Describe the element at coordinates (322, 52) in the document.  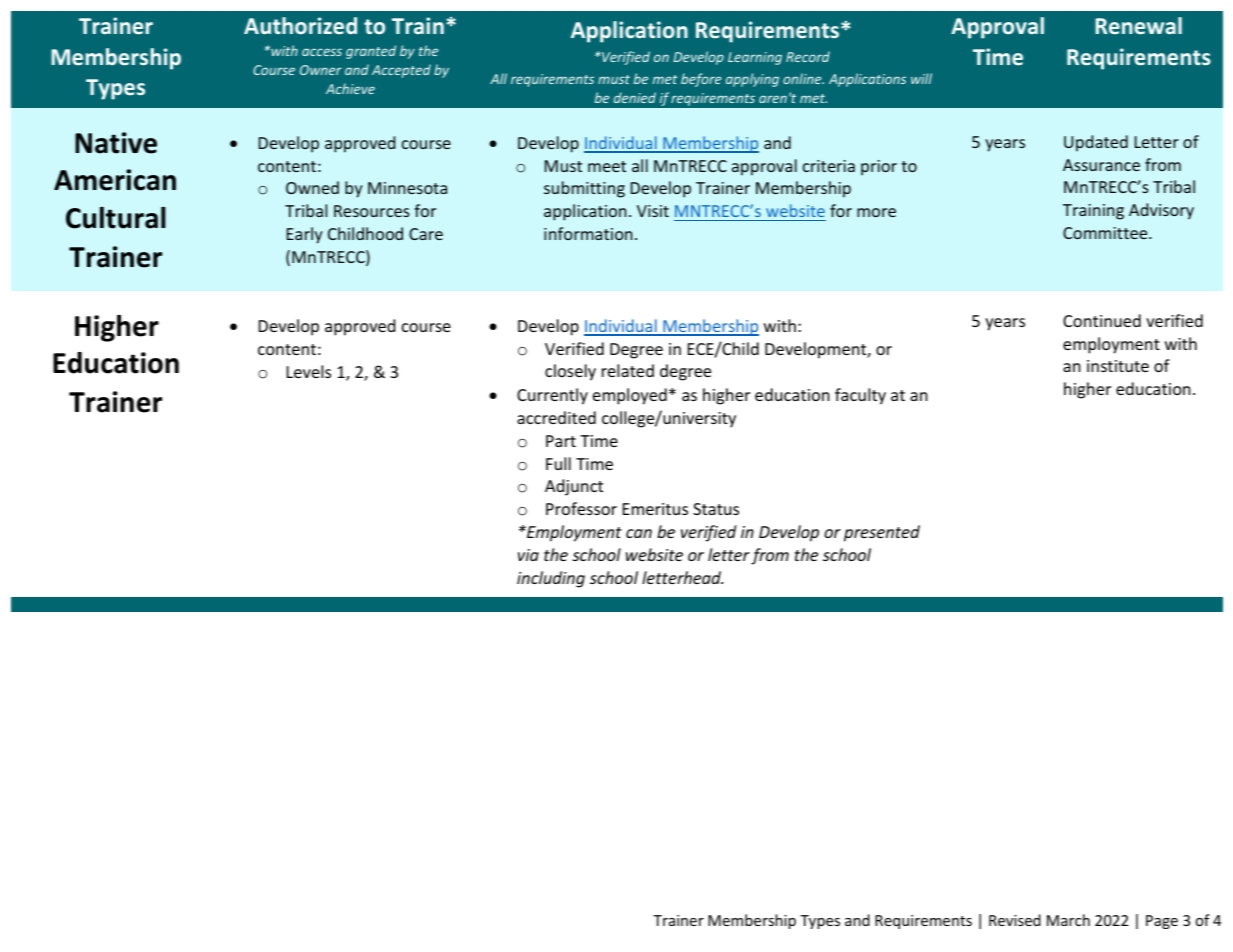
I see `access` at that location.
